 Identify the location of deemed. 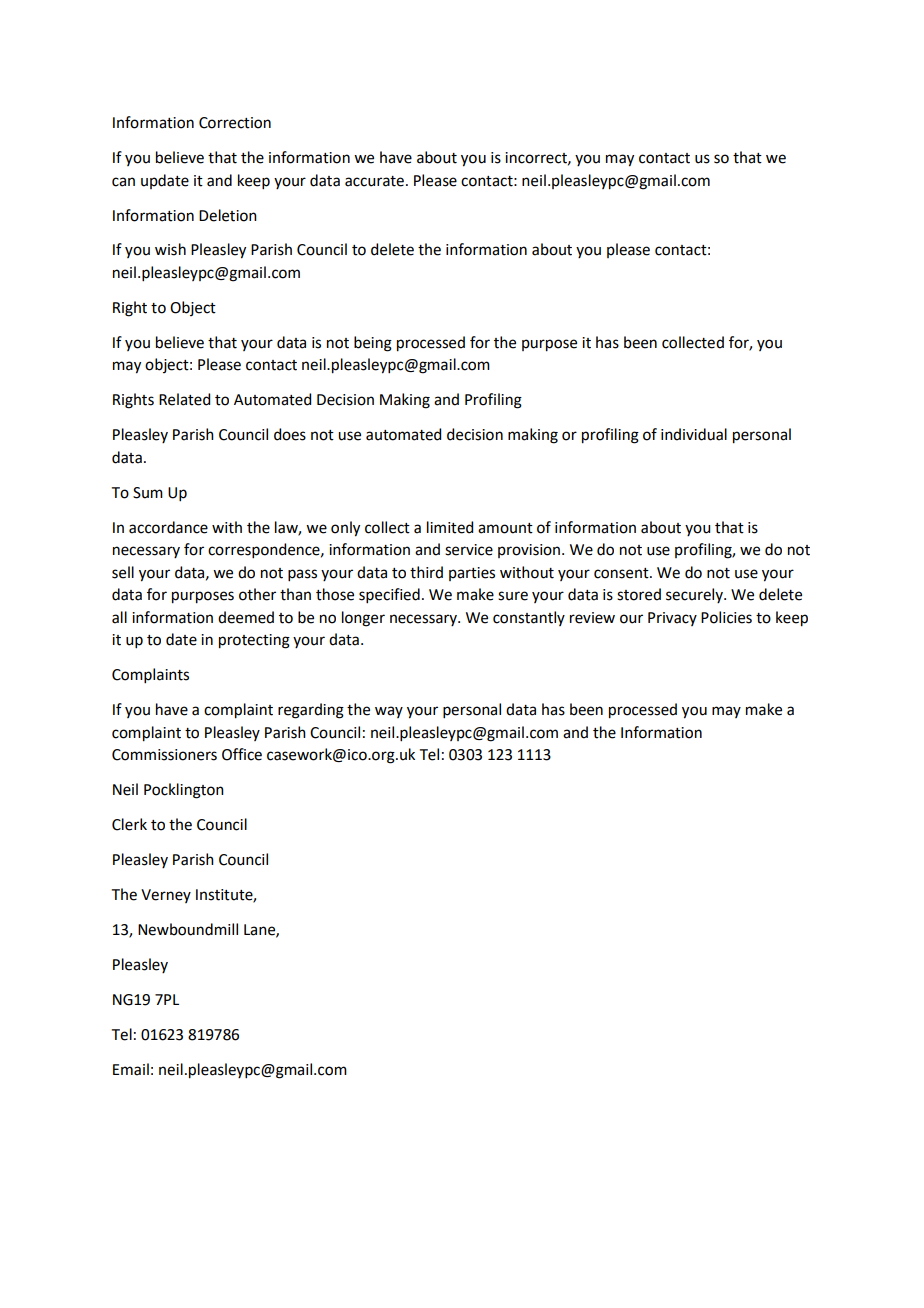
(246, 617).
